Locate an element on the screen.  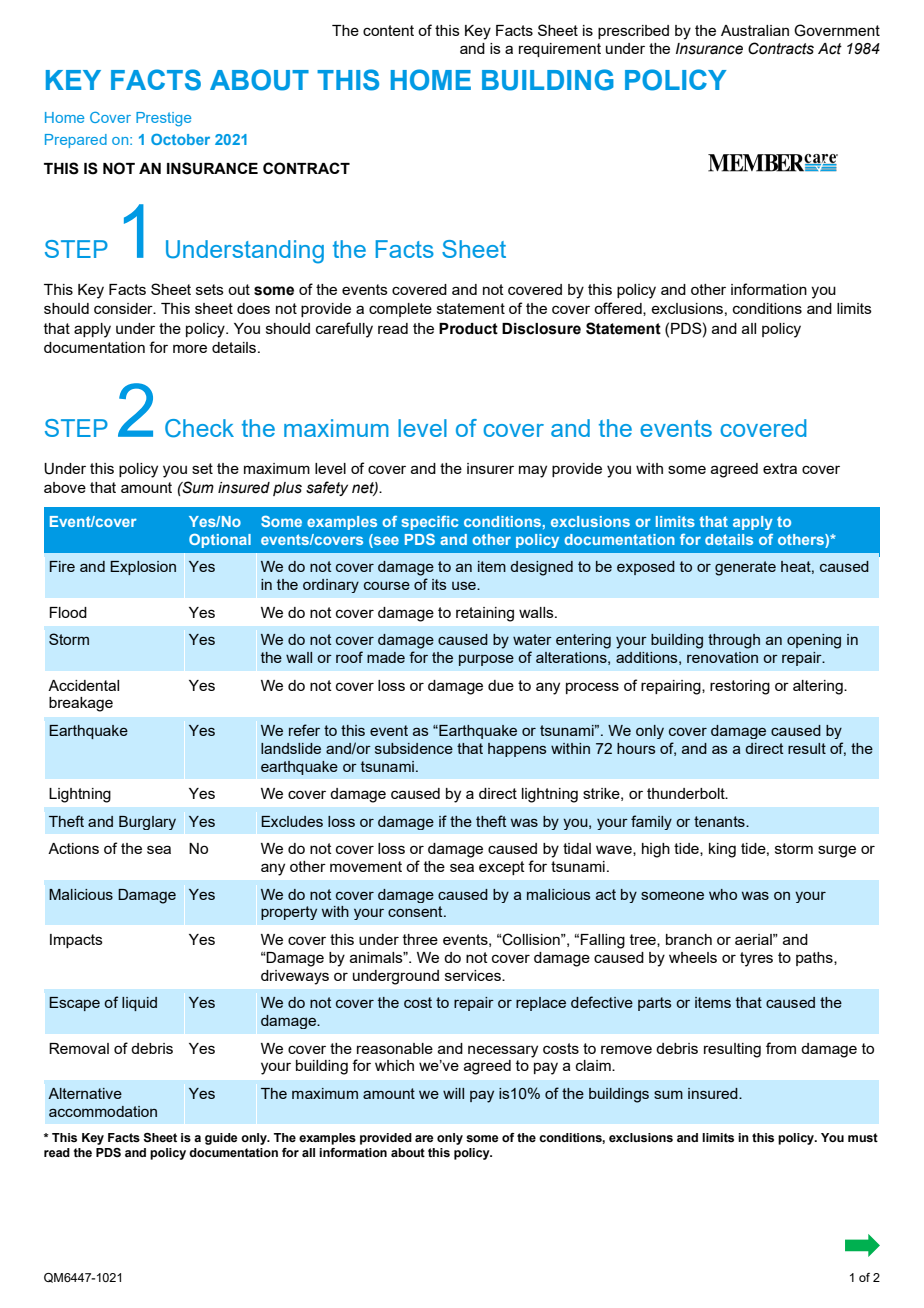
accommodation is located at coordinates (103, 1111).
